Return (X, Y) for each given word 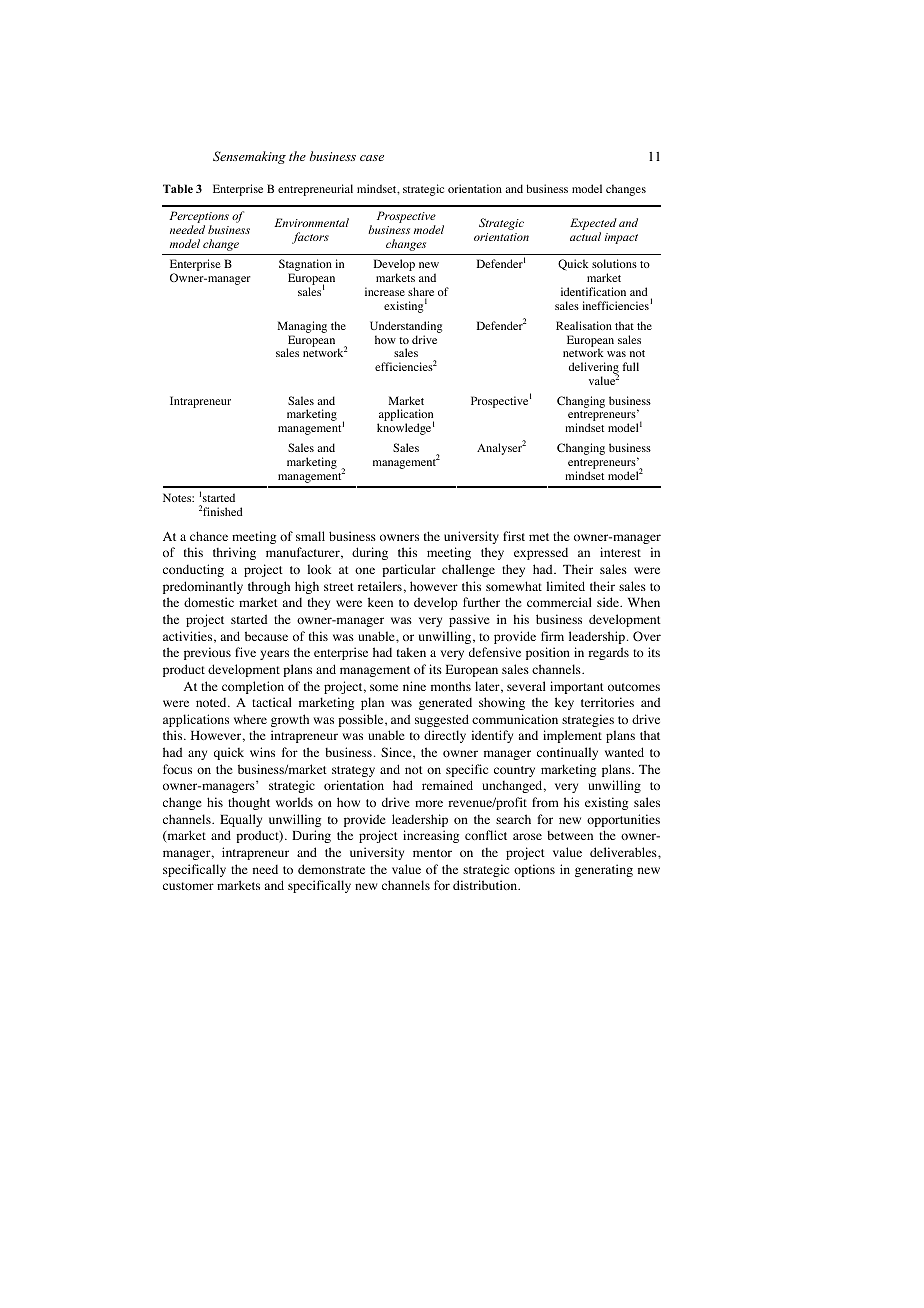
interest (620, 552)
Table (178, 188)
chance (209, 536)
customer (188, 886)
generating (604, 870)
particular (409, 570)
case (372, 158)
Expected (593, 225)
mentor (432, 853)
